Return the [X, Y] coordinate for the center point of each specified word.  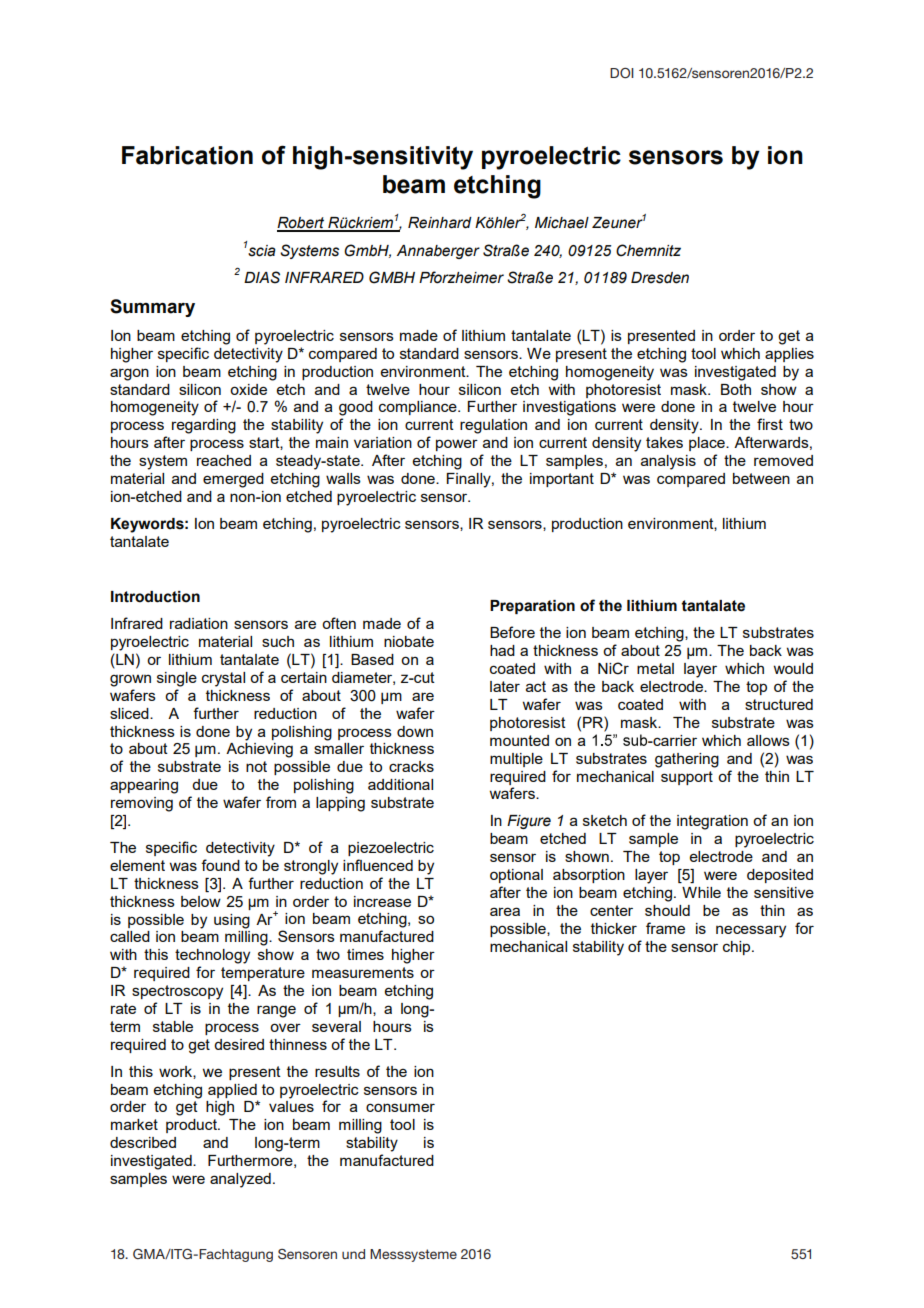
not [256, 766]
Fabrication [187, 155]
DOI [622, 73]
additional [400, 784]
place [708, 444]
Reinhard [440, 223]
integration [712, 822]
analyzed [240, 1180]
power [457, 445]
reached [224, 460]
